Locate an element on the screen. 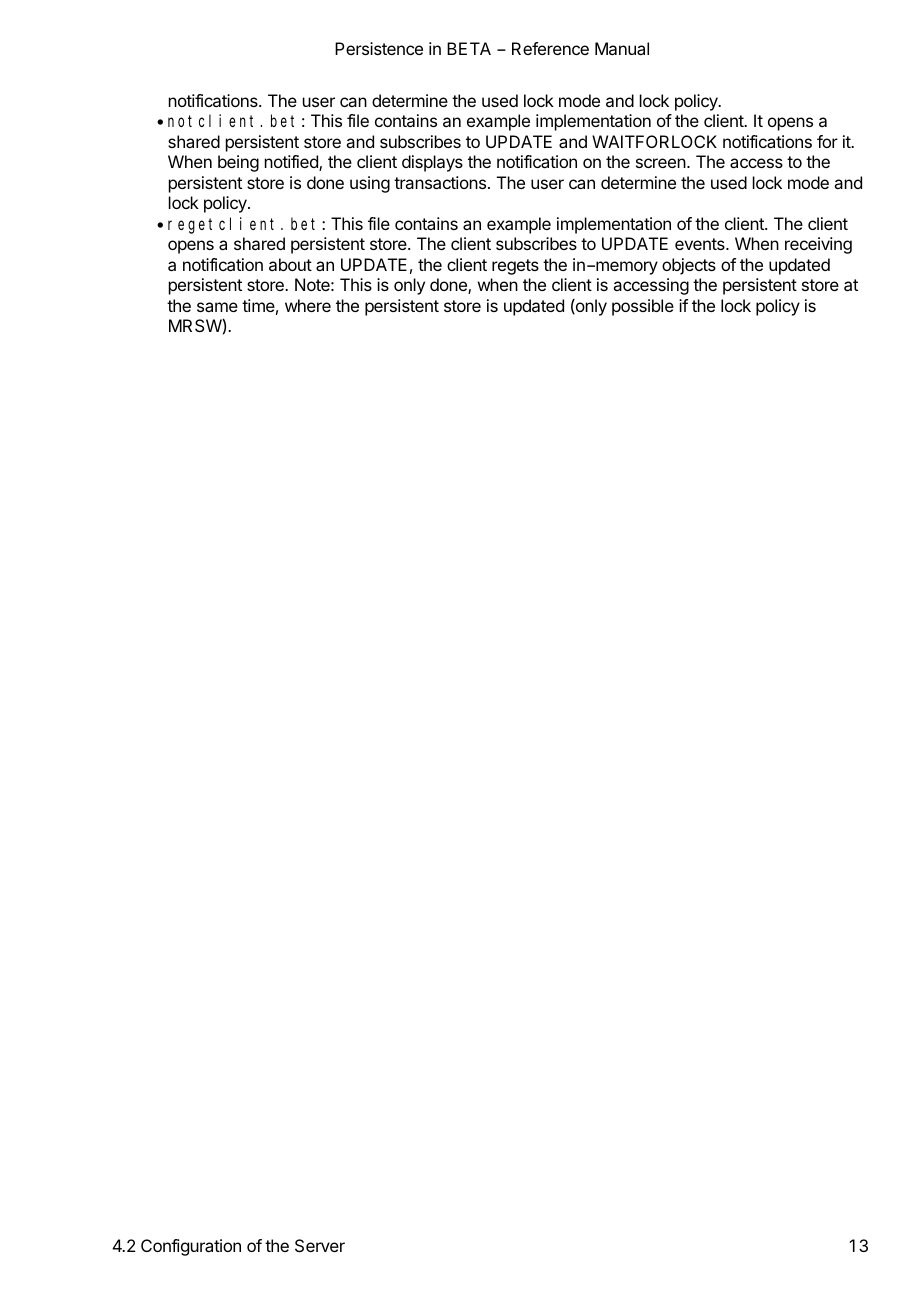  possible is located at coordinates (643, 307).
